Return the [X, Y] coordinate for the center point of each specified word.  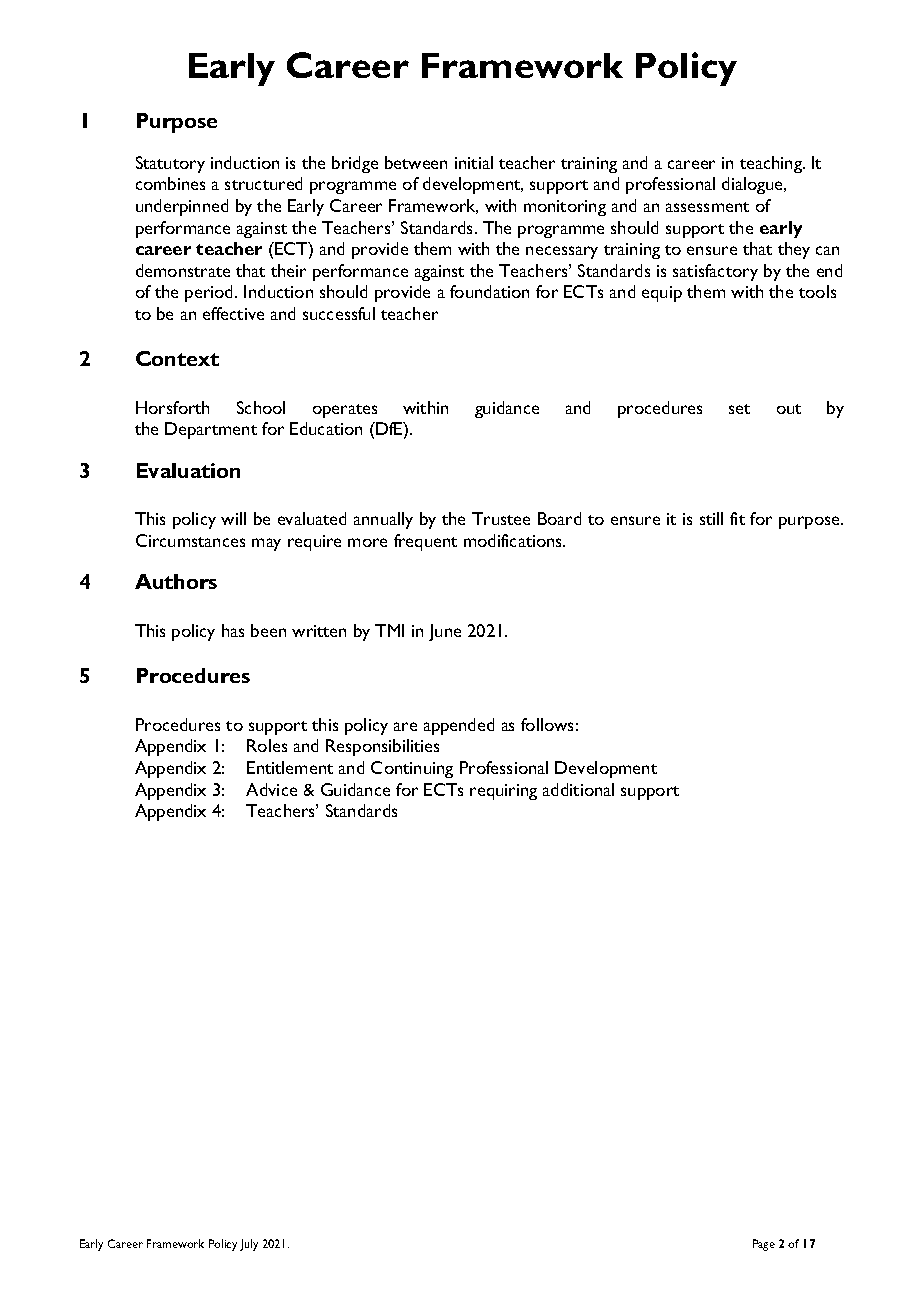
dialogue [754, 185]
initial [474, 162]
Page [764, 1245]
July [249, 1245]
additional [578, 789]
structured [263, 183]
